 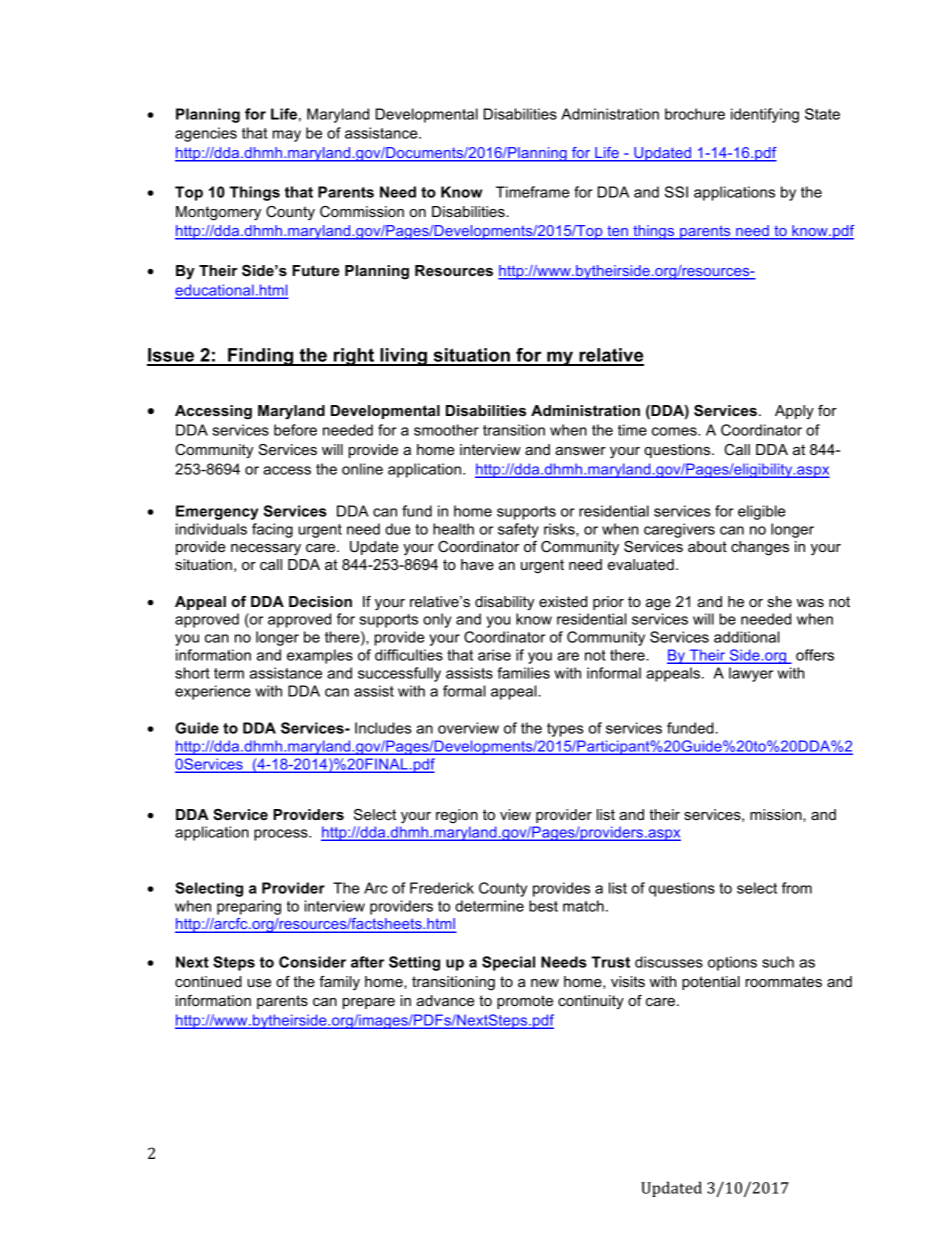 I want to click on may, so click(x=287, y=136).
